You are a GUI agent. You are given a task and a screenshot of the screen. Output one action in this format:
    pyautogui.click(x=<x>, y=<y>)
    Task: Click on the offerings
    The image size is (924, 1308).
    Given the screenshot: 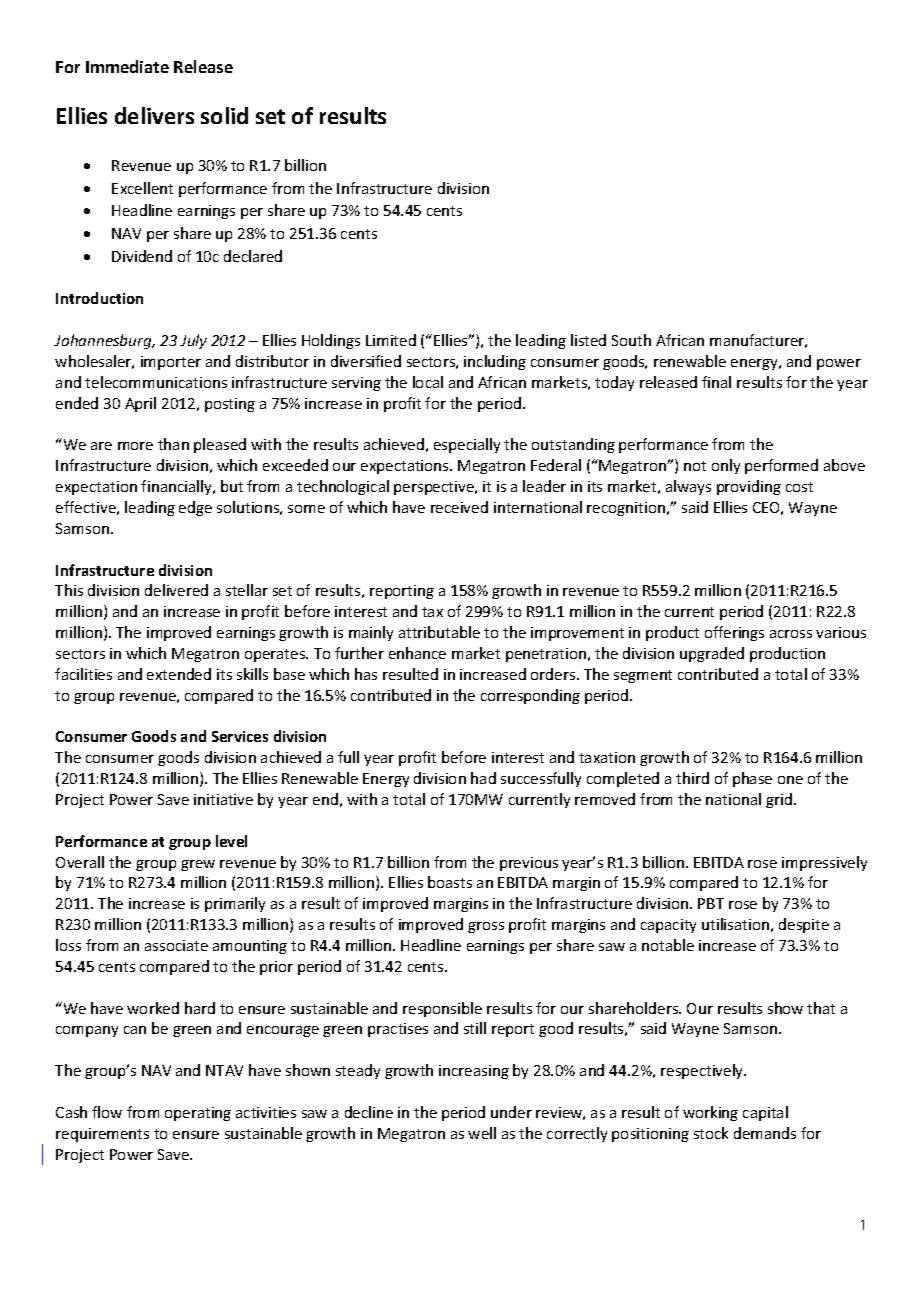 What is the action you would take?
    pyautogui.click(x=734, y=633)
